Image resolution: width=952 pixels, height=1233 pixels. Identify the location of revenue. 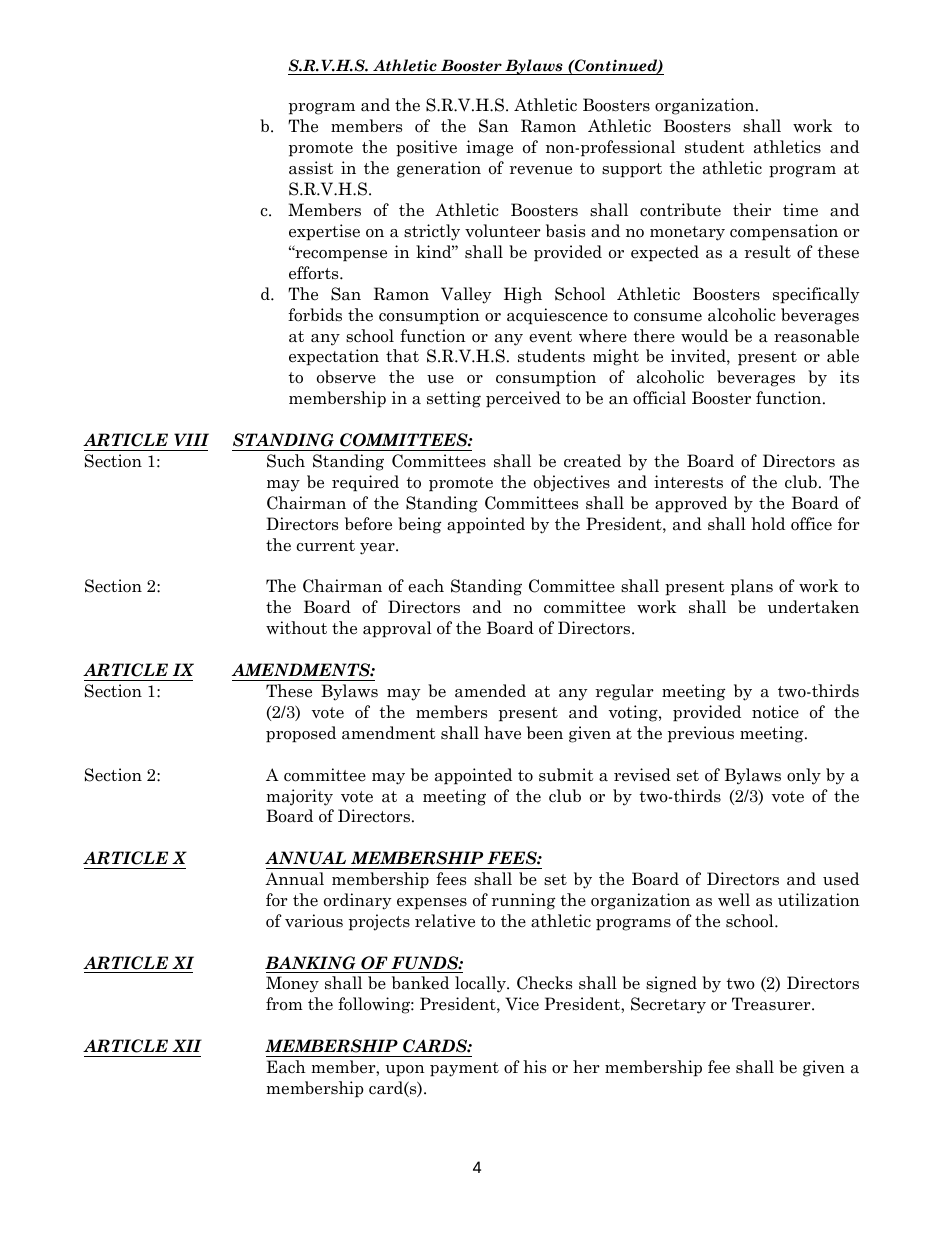
(540, 170).
